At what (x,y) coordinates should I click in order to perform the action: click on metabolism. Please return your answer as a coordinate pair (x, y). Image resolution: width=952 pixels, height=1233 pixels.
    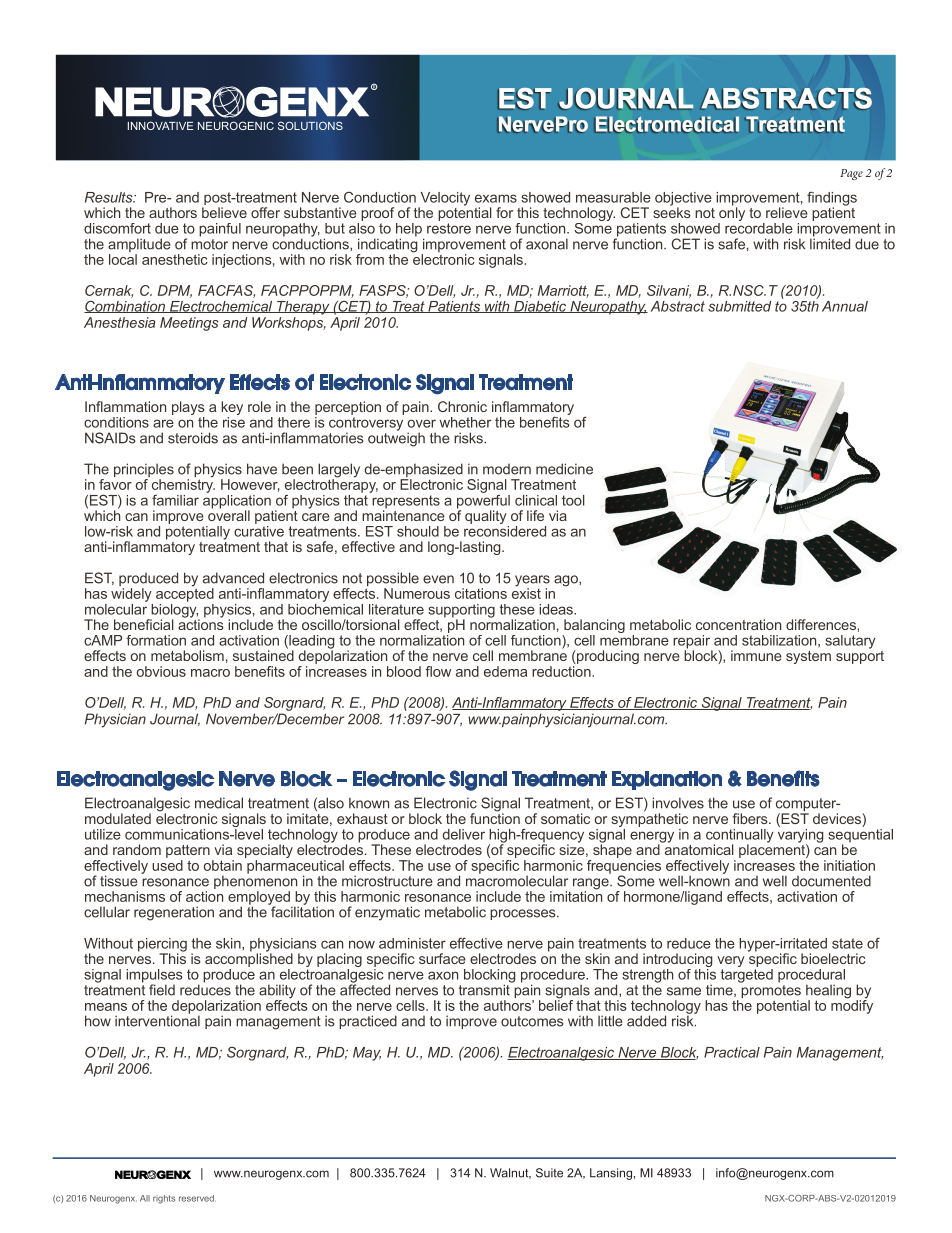
    Looking at the image, I should click on (187, 655).
